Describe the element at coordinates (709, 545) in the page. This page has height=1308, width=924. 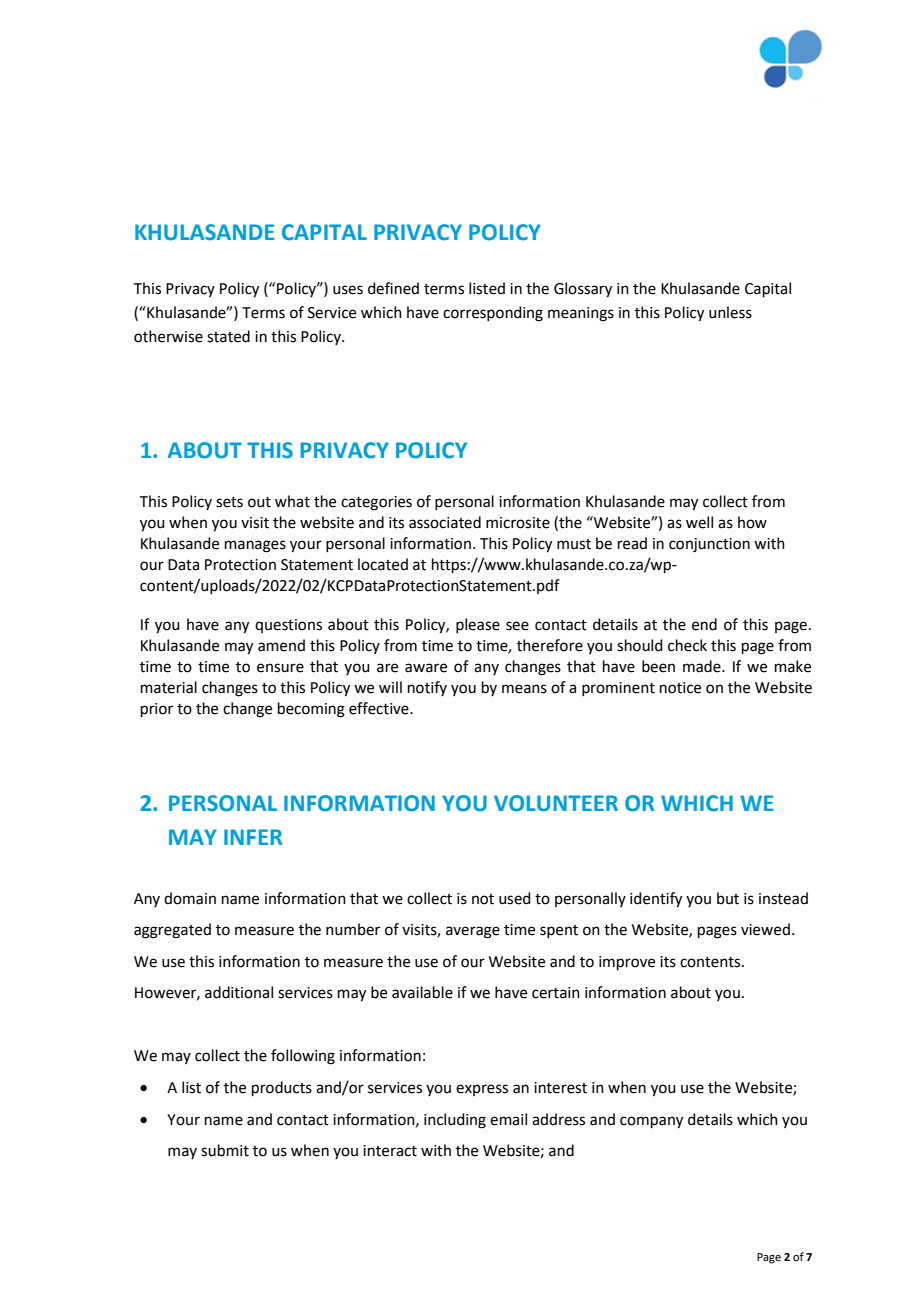
I see `conjunction` at that location.
